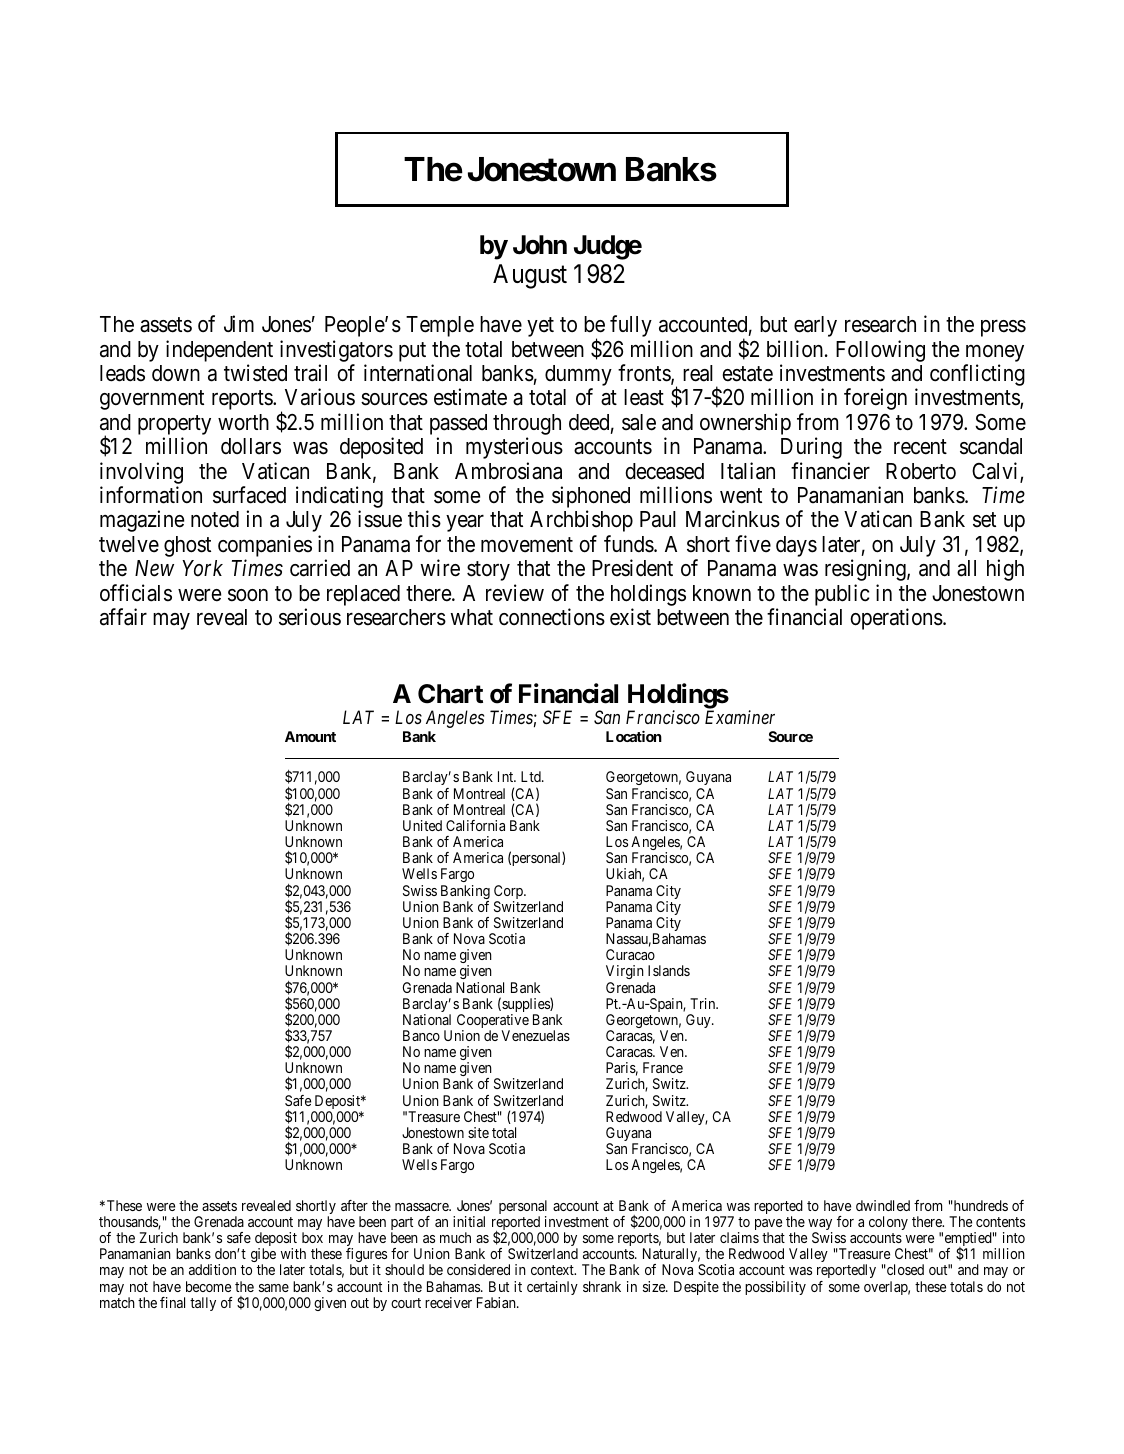  Describe the element at coordinates (215, 519) in the screenshot. I see `noted` at that location.
